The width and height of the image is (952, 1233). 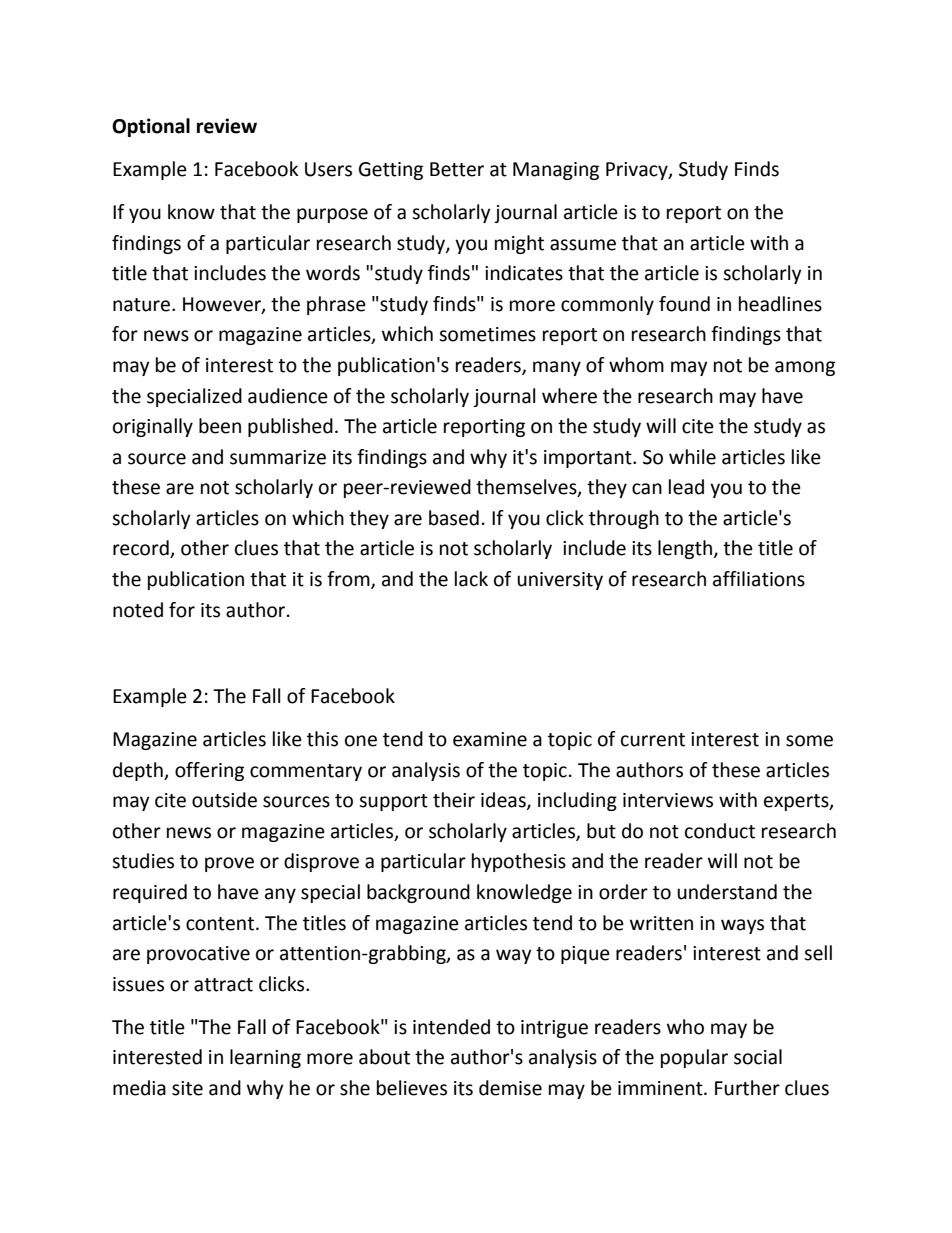 What do you see at coordinates (220, 426) in the image?
I see `been` at bounding box center [220, 426].
